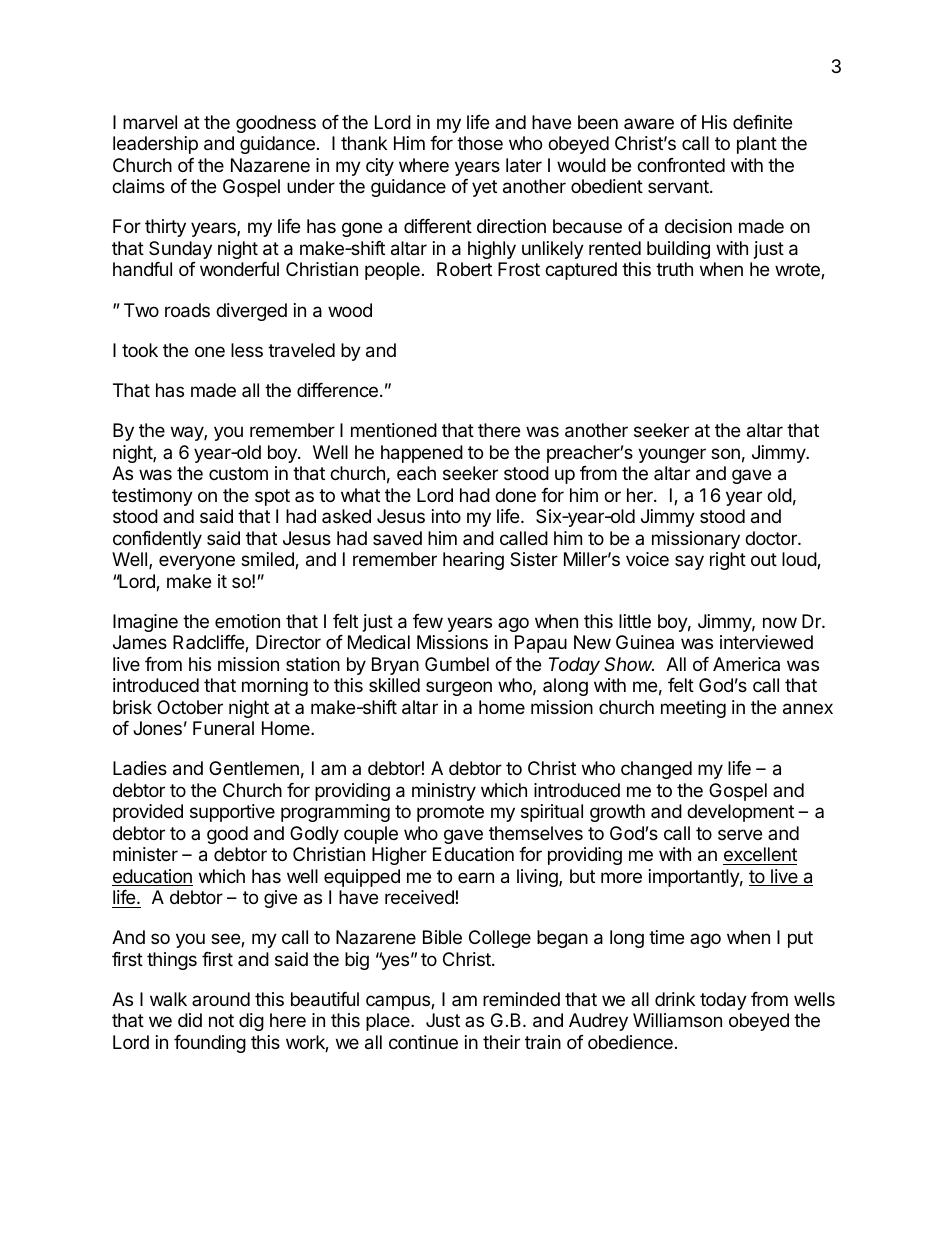  What do you see at coordinates (446, 516) in the image?
I see `into` at bounding box center [446, 516].
